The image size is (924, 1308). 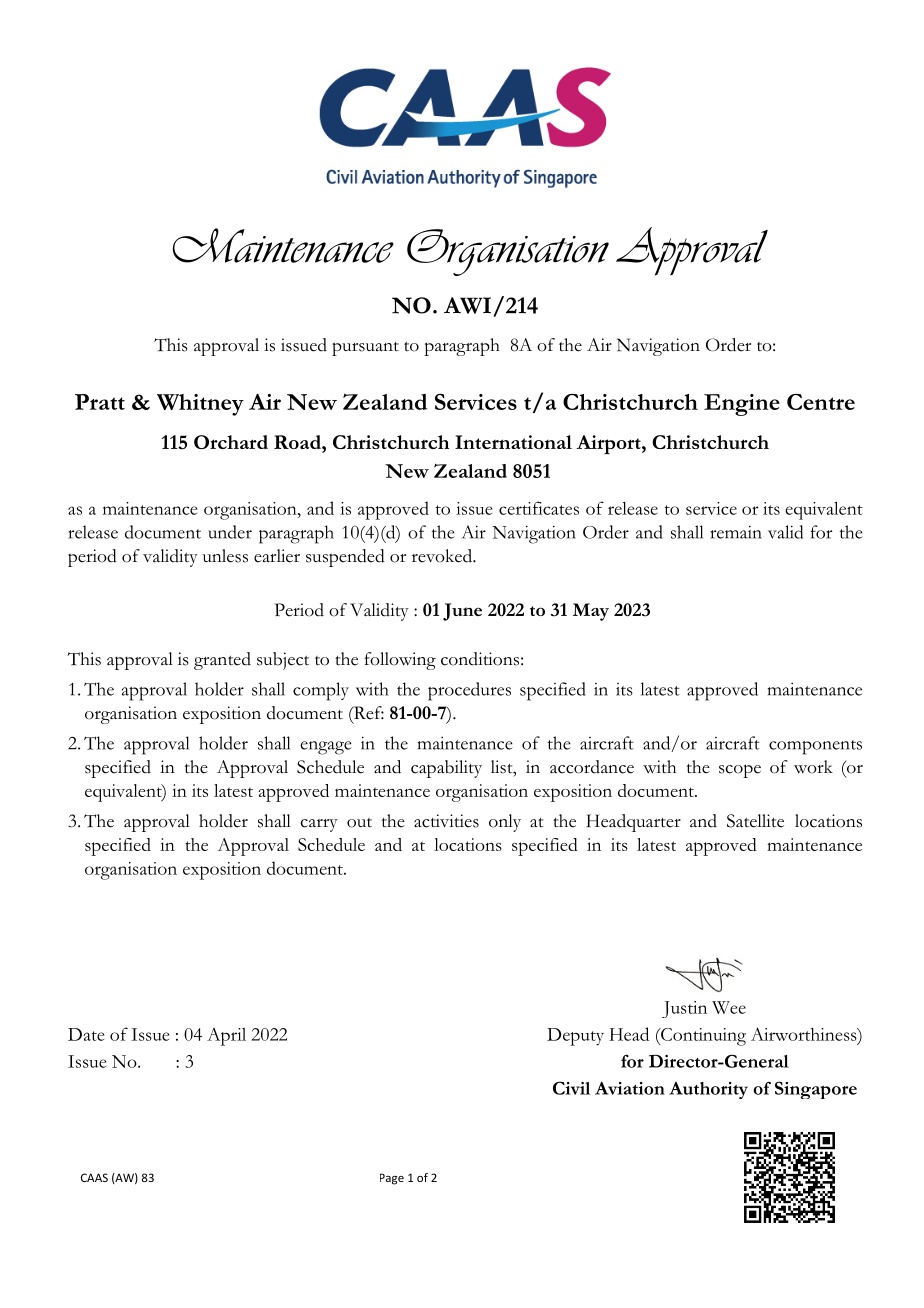 What do you see at coordinates (729, 1007) in the screenshot?
I see `Wee` at bounding box center [729, 1007].
